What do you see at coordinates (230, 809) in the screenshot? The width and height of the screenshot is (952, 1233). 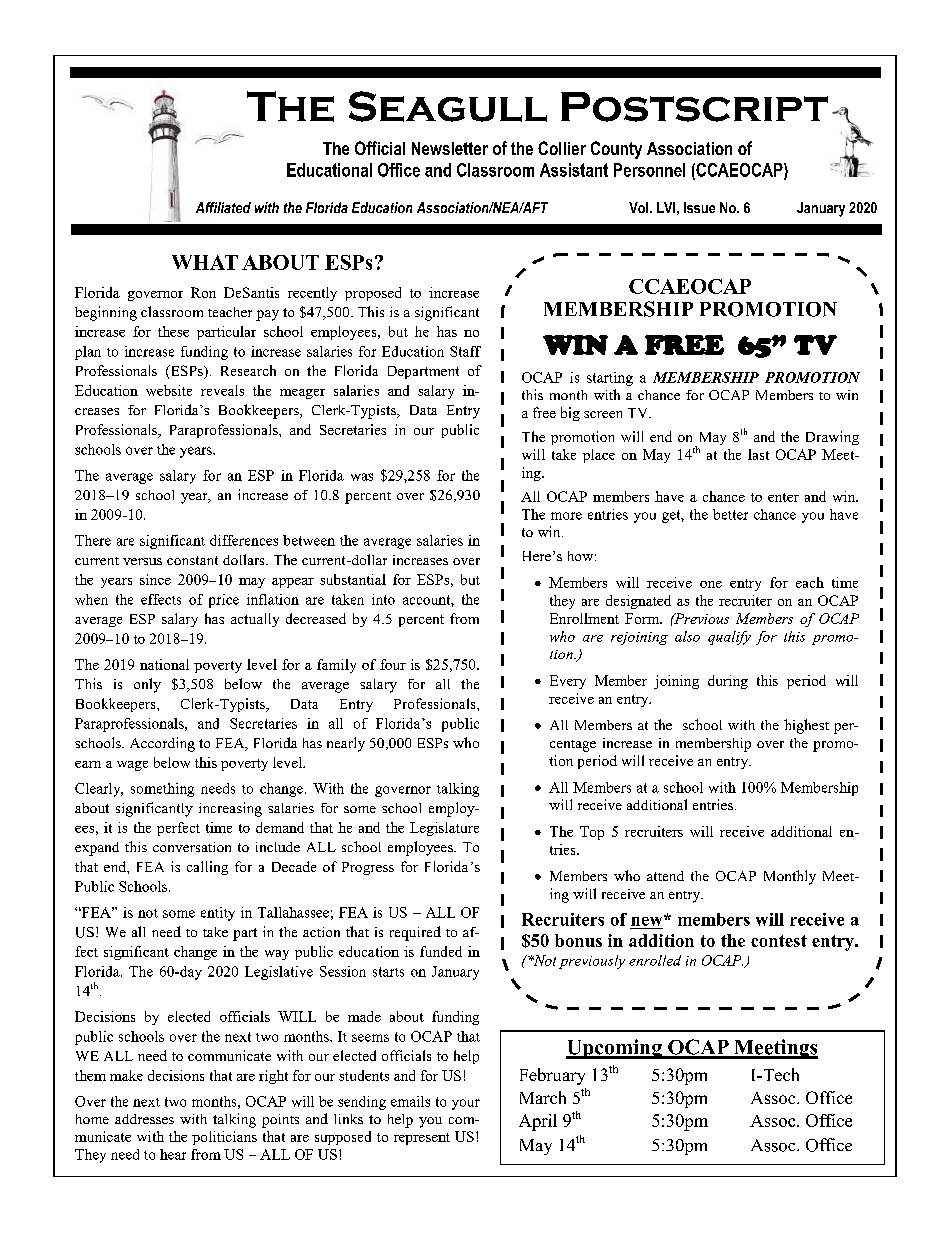 I see `increasing` at bounding box center [230, 809].
